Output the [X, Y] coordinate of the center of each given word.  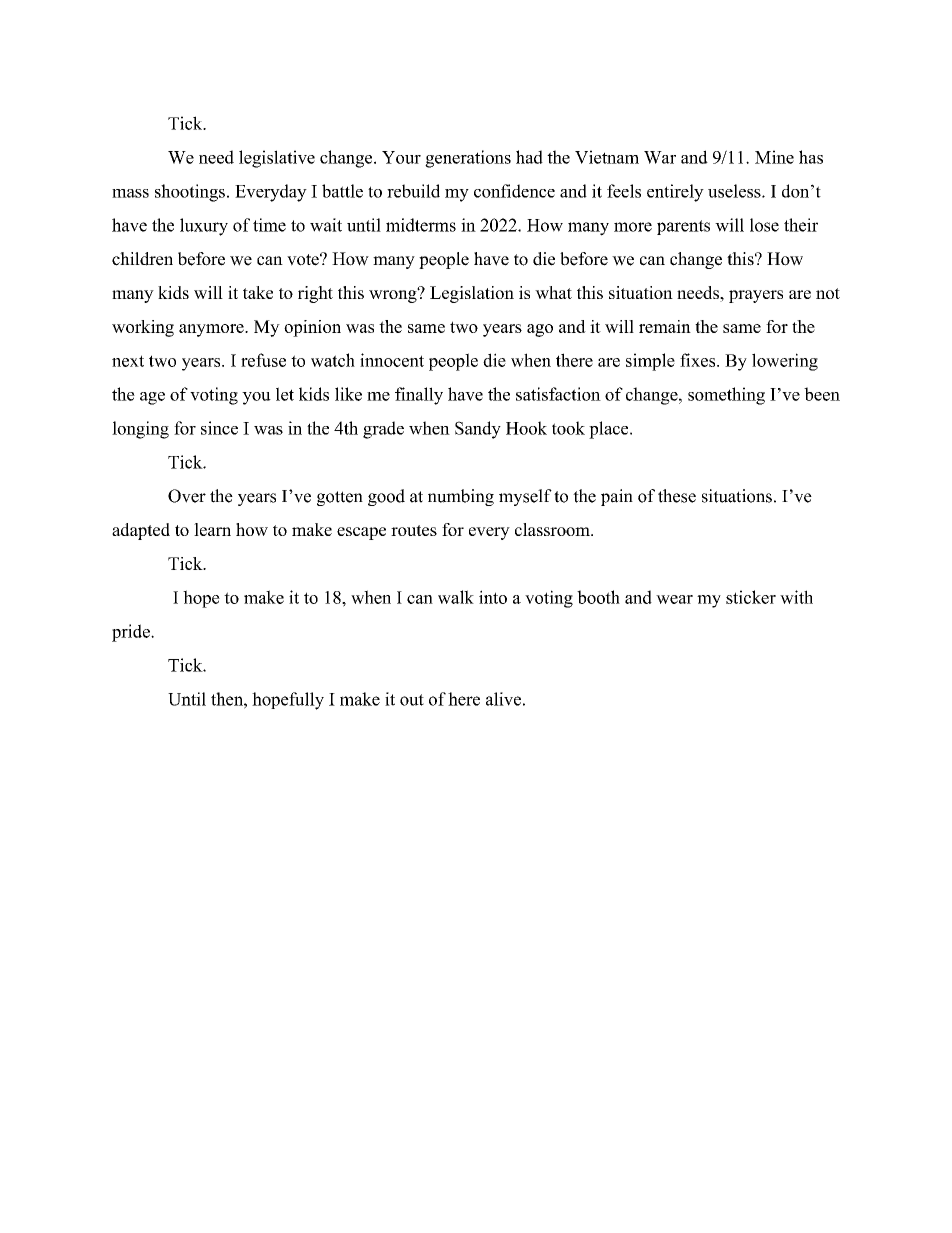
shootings [190, 193]
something [726, 396]
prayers [756, 296]
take [258, 292]
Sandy [478, 430]
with [796, 597]
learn [212, 529]
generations [468, 159]
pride [132, 633]
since [219, 428]
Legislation [472, 294]
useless [734, 191]
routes [414, 530]
